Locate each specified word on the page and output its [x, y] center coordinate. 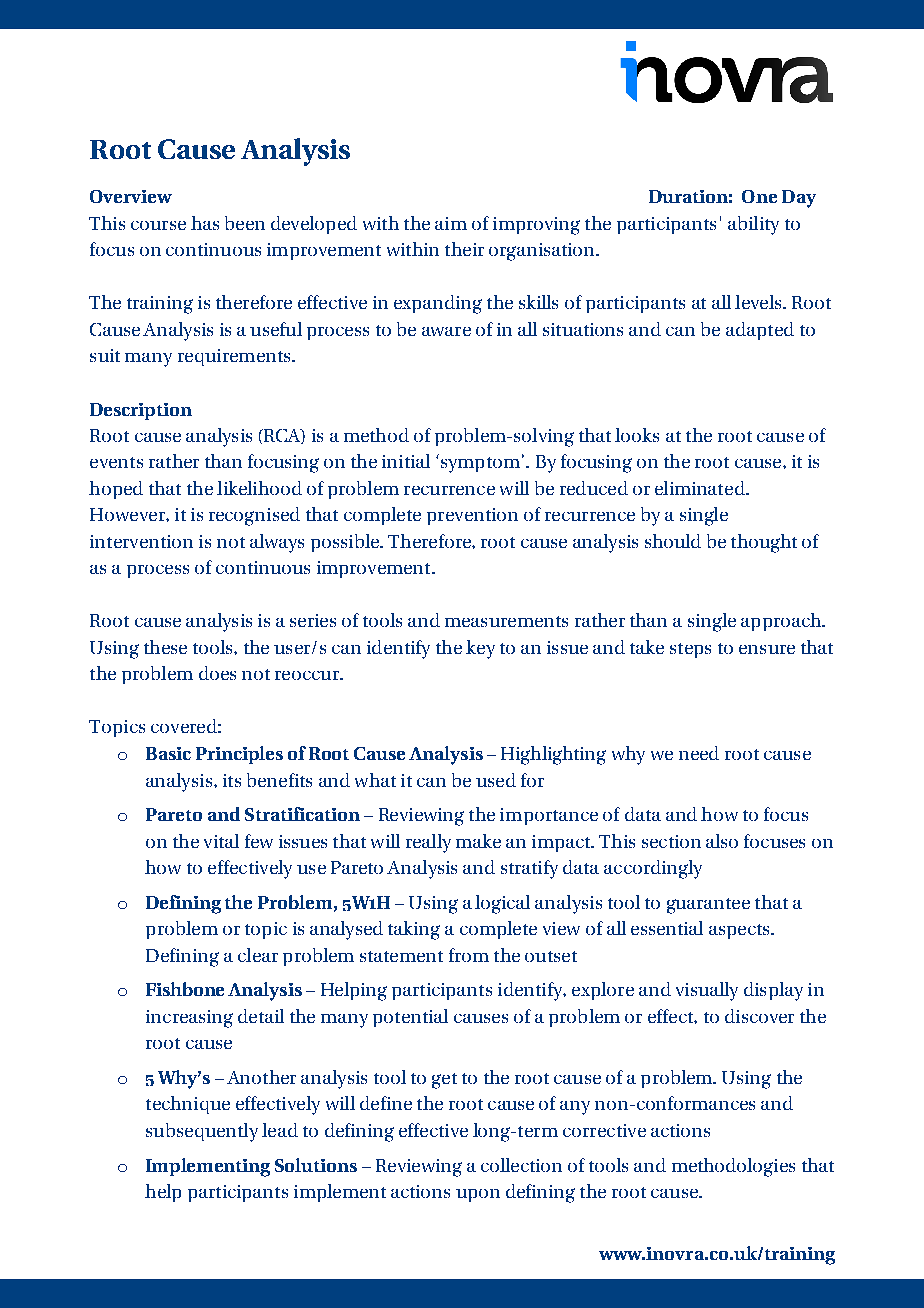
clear [258, 955]
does [217, 673]
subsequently [202, 1132]
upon [478, 1195]
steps [690, 650]
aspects [740, 931]
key [480, 649]
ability [753, 225]
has [205, 223]
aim [451, 223]
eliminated [701, 488]
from [469, 955]
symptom [479, 463]
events [116, 462]
